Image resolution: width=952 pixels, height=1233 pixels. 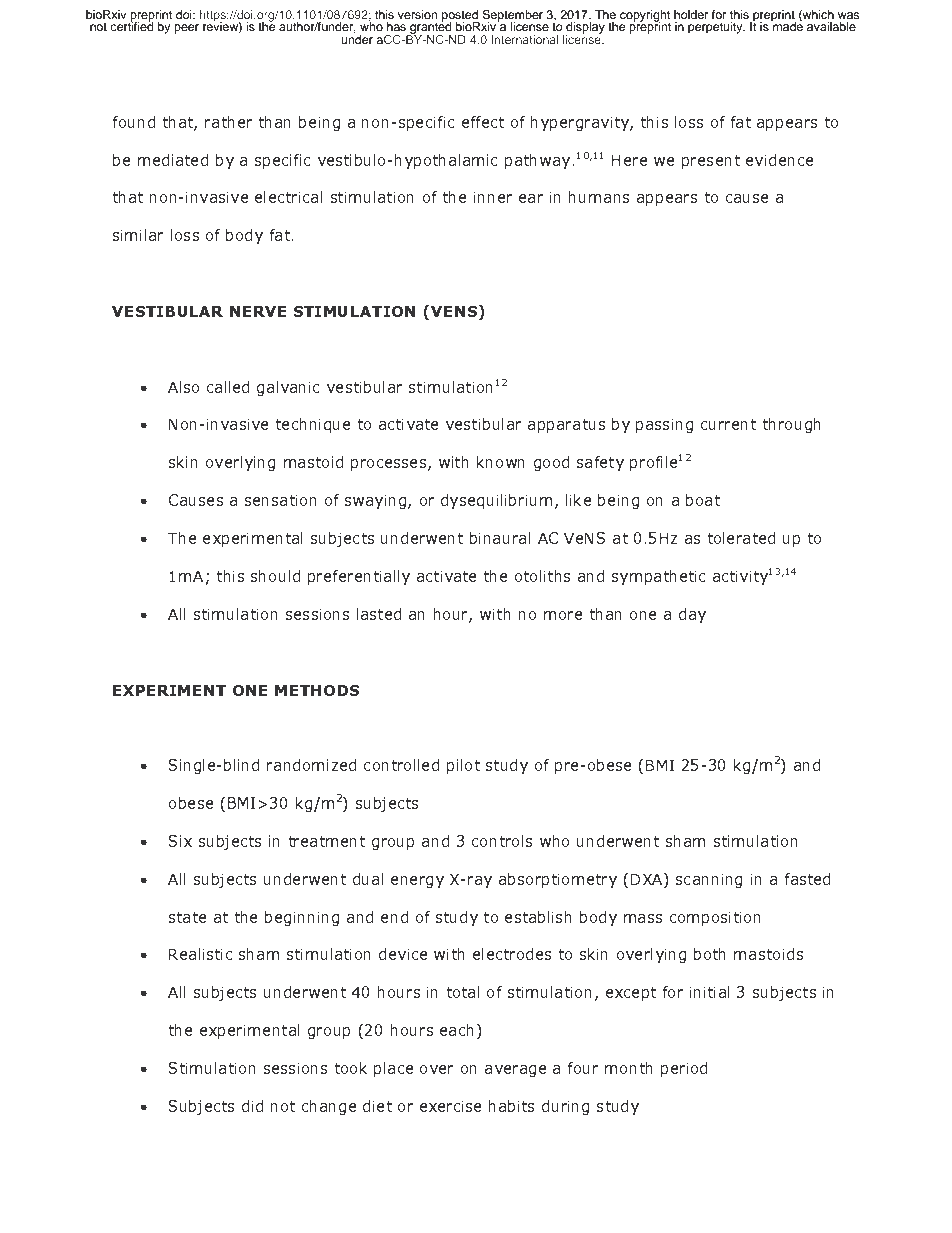 What do you see at coordinates (258, 311) in the page?
I see `NERVE` at bounding box center [258, 311].
